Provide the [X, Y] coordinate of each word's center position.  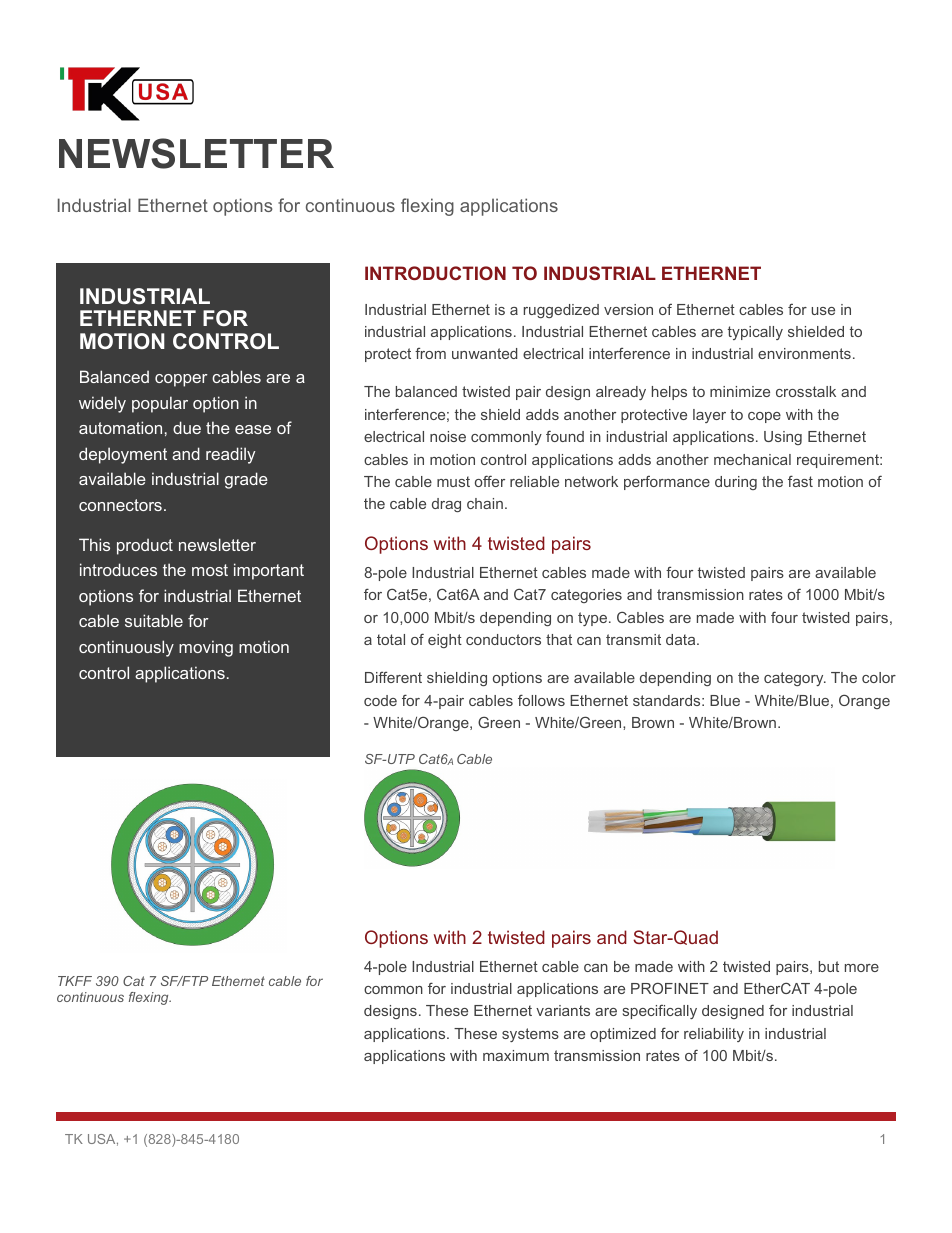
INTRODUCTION [435, 273]
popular [160, 404]
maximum [516, 1055]
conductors [503, 639]
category [795, 679]
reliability [714, 1035]
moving [206, 648]
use [823, 311]
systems [530, 1035]
